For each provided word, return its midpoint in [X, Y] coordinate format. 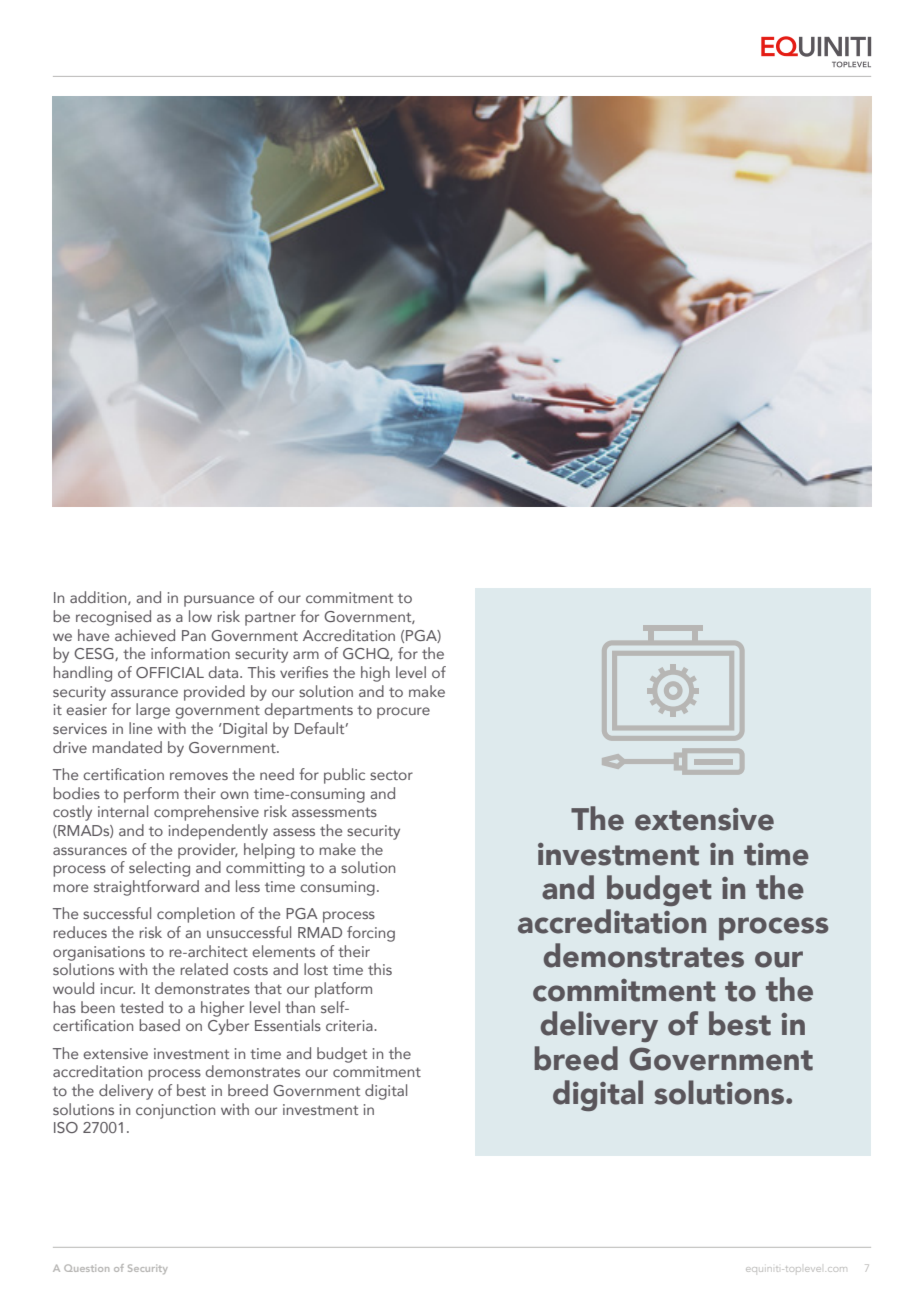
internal [123, 811]
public [344, 776]
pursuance [219, 601]
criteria [350, 1025]
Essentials [288, 1025]
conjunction [175, 1111]
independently [218, 832]
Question [86, 1268]
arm [306, 655]
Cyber [228, 1027]
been [98, 1007]
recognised [113, 618]
